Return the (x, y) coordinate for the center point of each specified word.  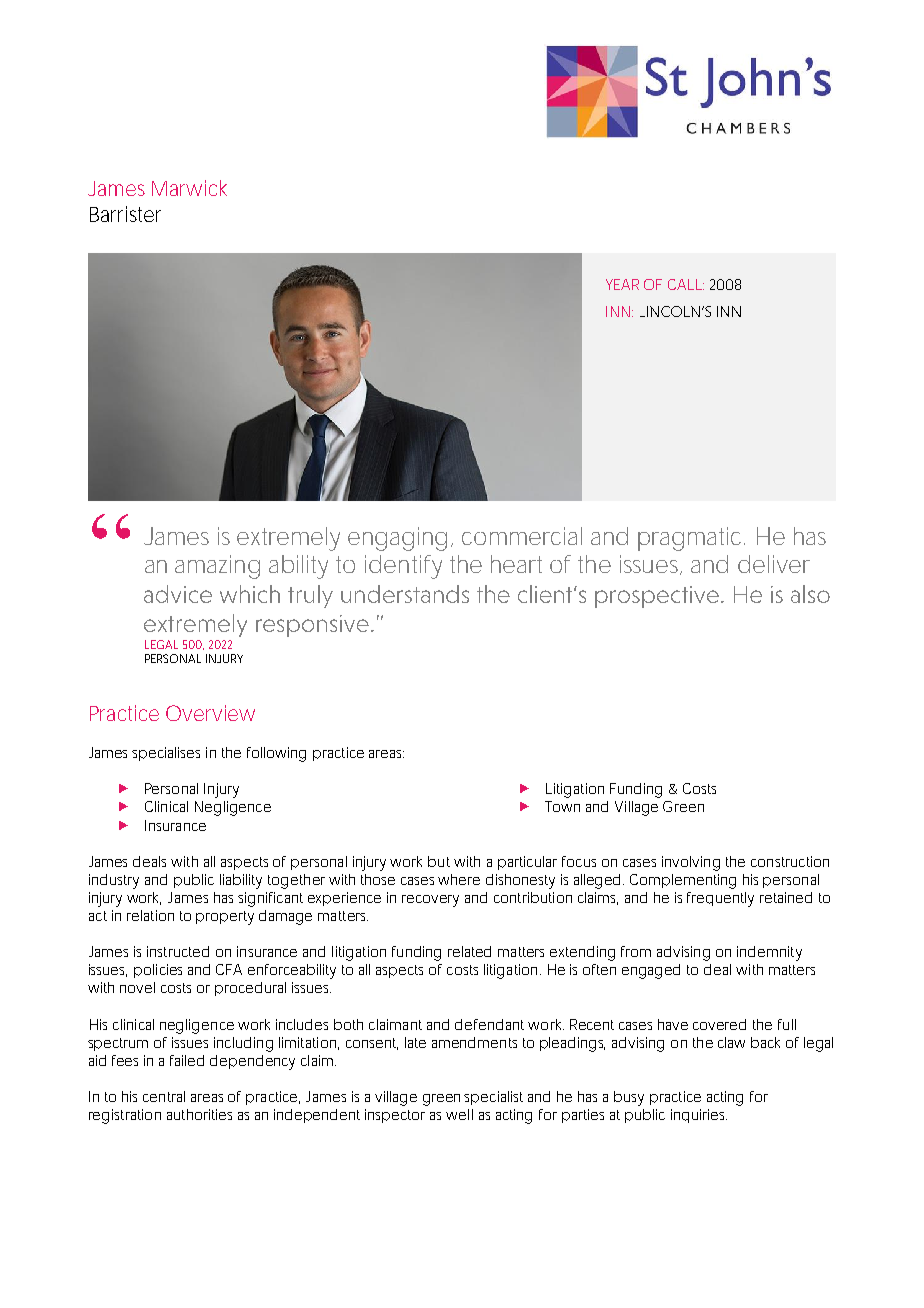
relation (150, 915)
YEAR (622, 284)
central (164, 1096)
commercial (522, 536)
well (459, 1114)
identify (403, 567)
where (459, 879)
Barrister (125, 214)
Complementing (683, 881)
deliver (774, 564)
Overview (210, 713)
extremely (288, 539)
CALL (685, 284)
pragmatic (689, 539)
